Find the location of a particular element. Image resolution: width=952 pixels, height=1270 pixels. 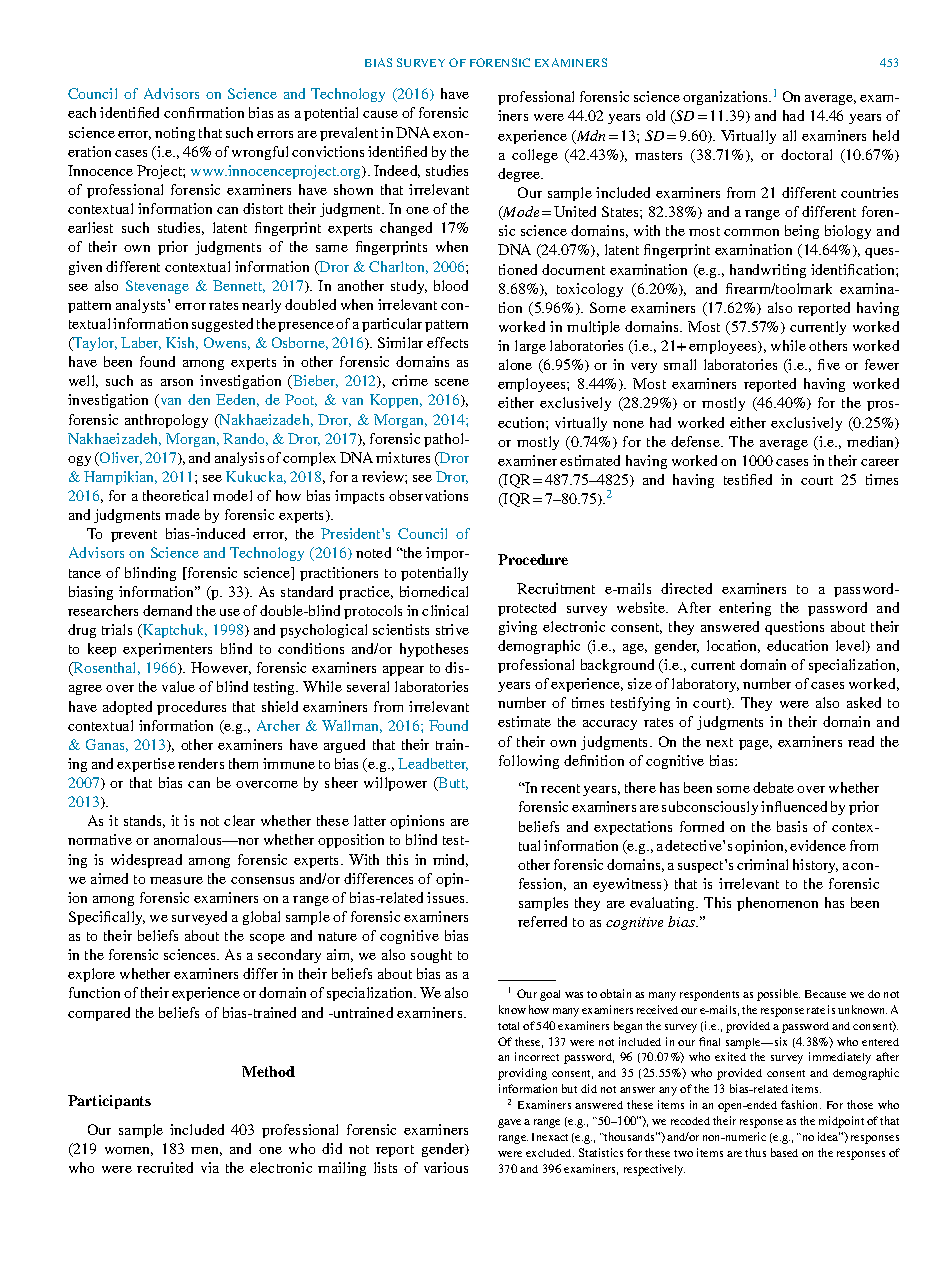

level is located at coordinates (852, 646).
